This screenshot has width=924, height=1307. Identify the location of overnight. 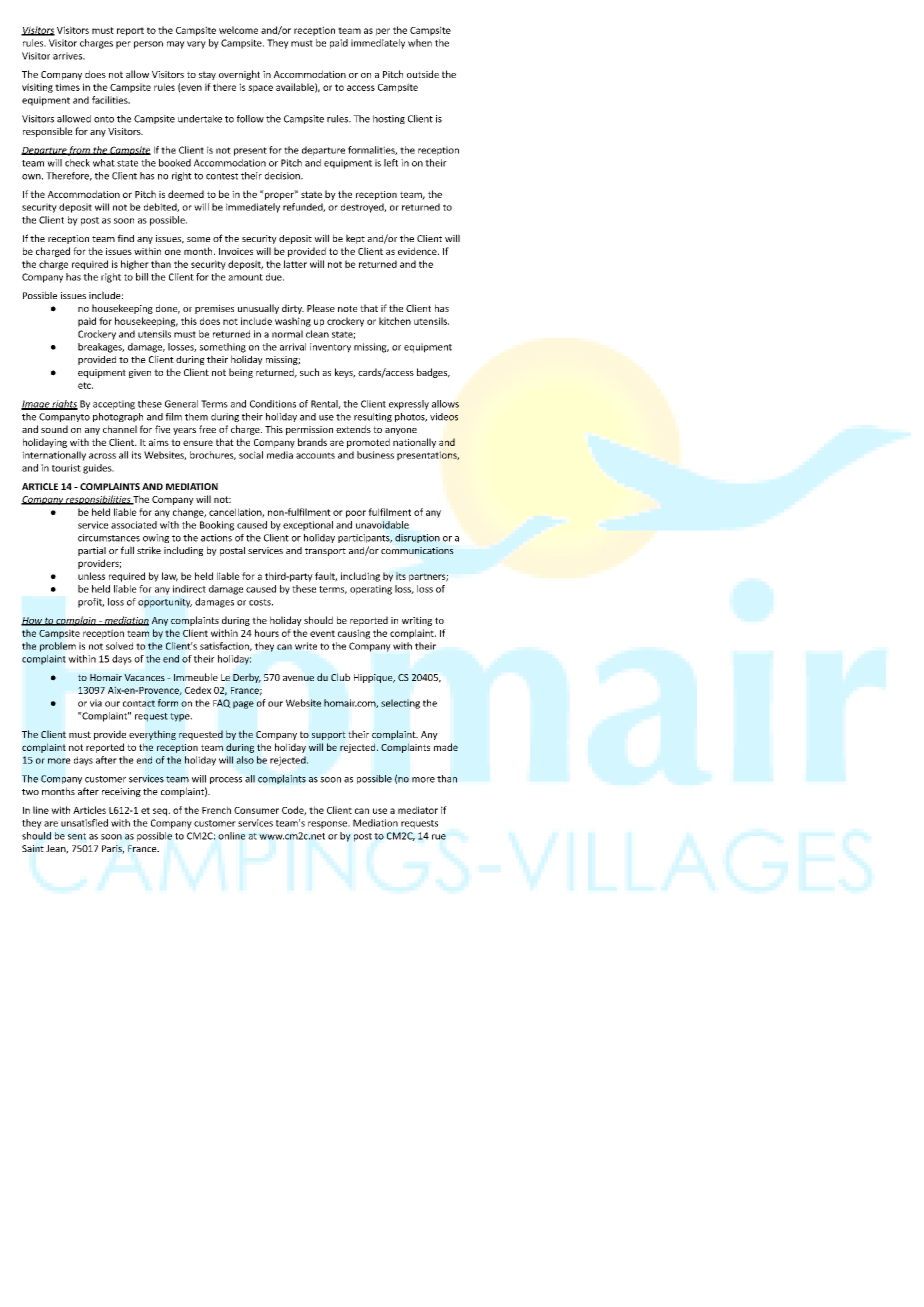
(239, 75).
